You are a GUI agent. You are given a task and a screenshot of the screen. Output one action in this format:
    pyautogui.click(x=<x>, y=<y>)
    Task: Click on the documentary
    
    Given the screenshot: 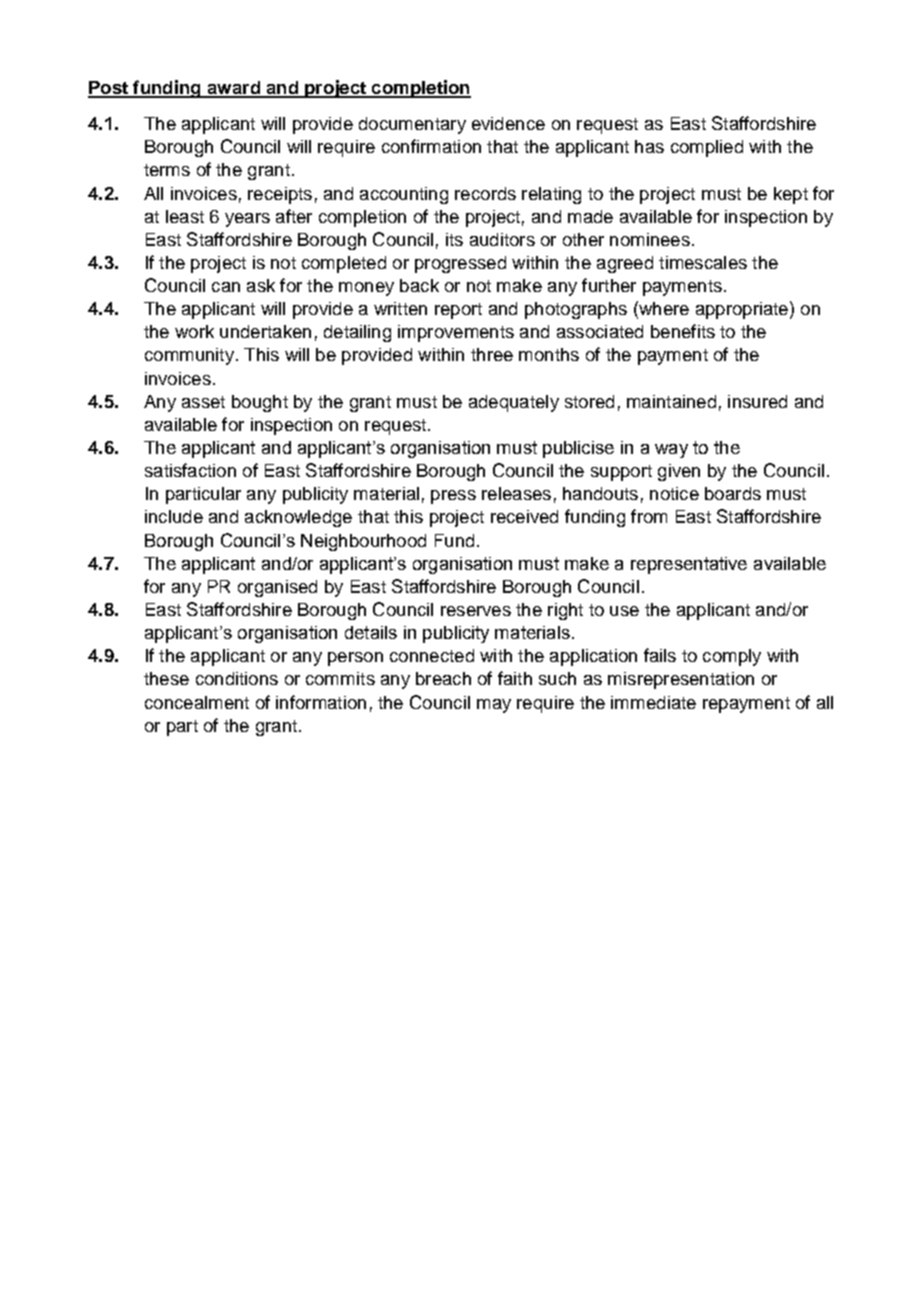 What is the action you would take?
    pyautogui.click(x=412, y=125)
